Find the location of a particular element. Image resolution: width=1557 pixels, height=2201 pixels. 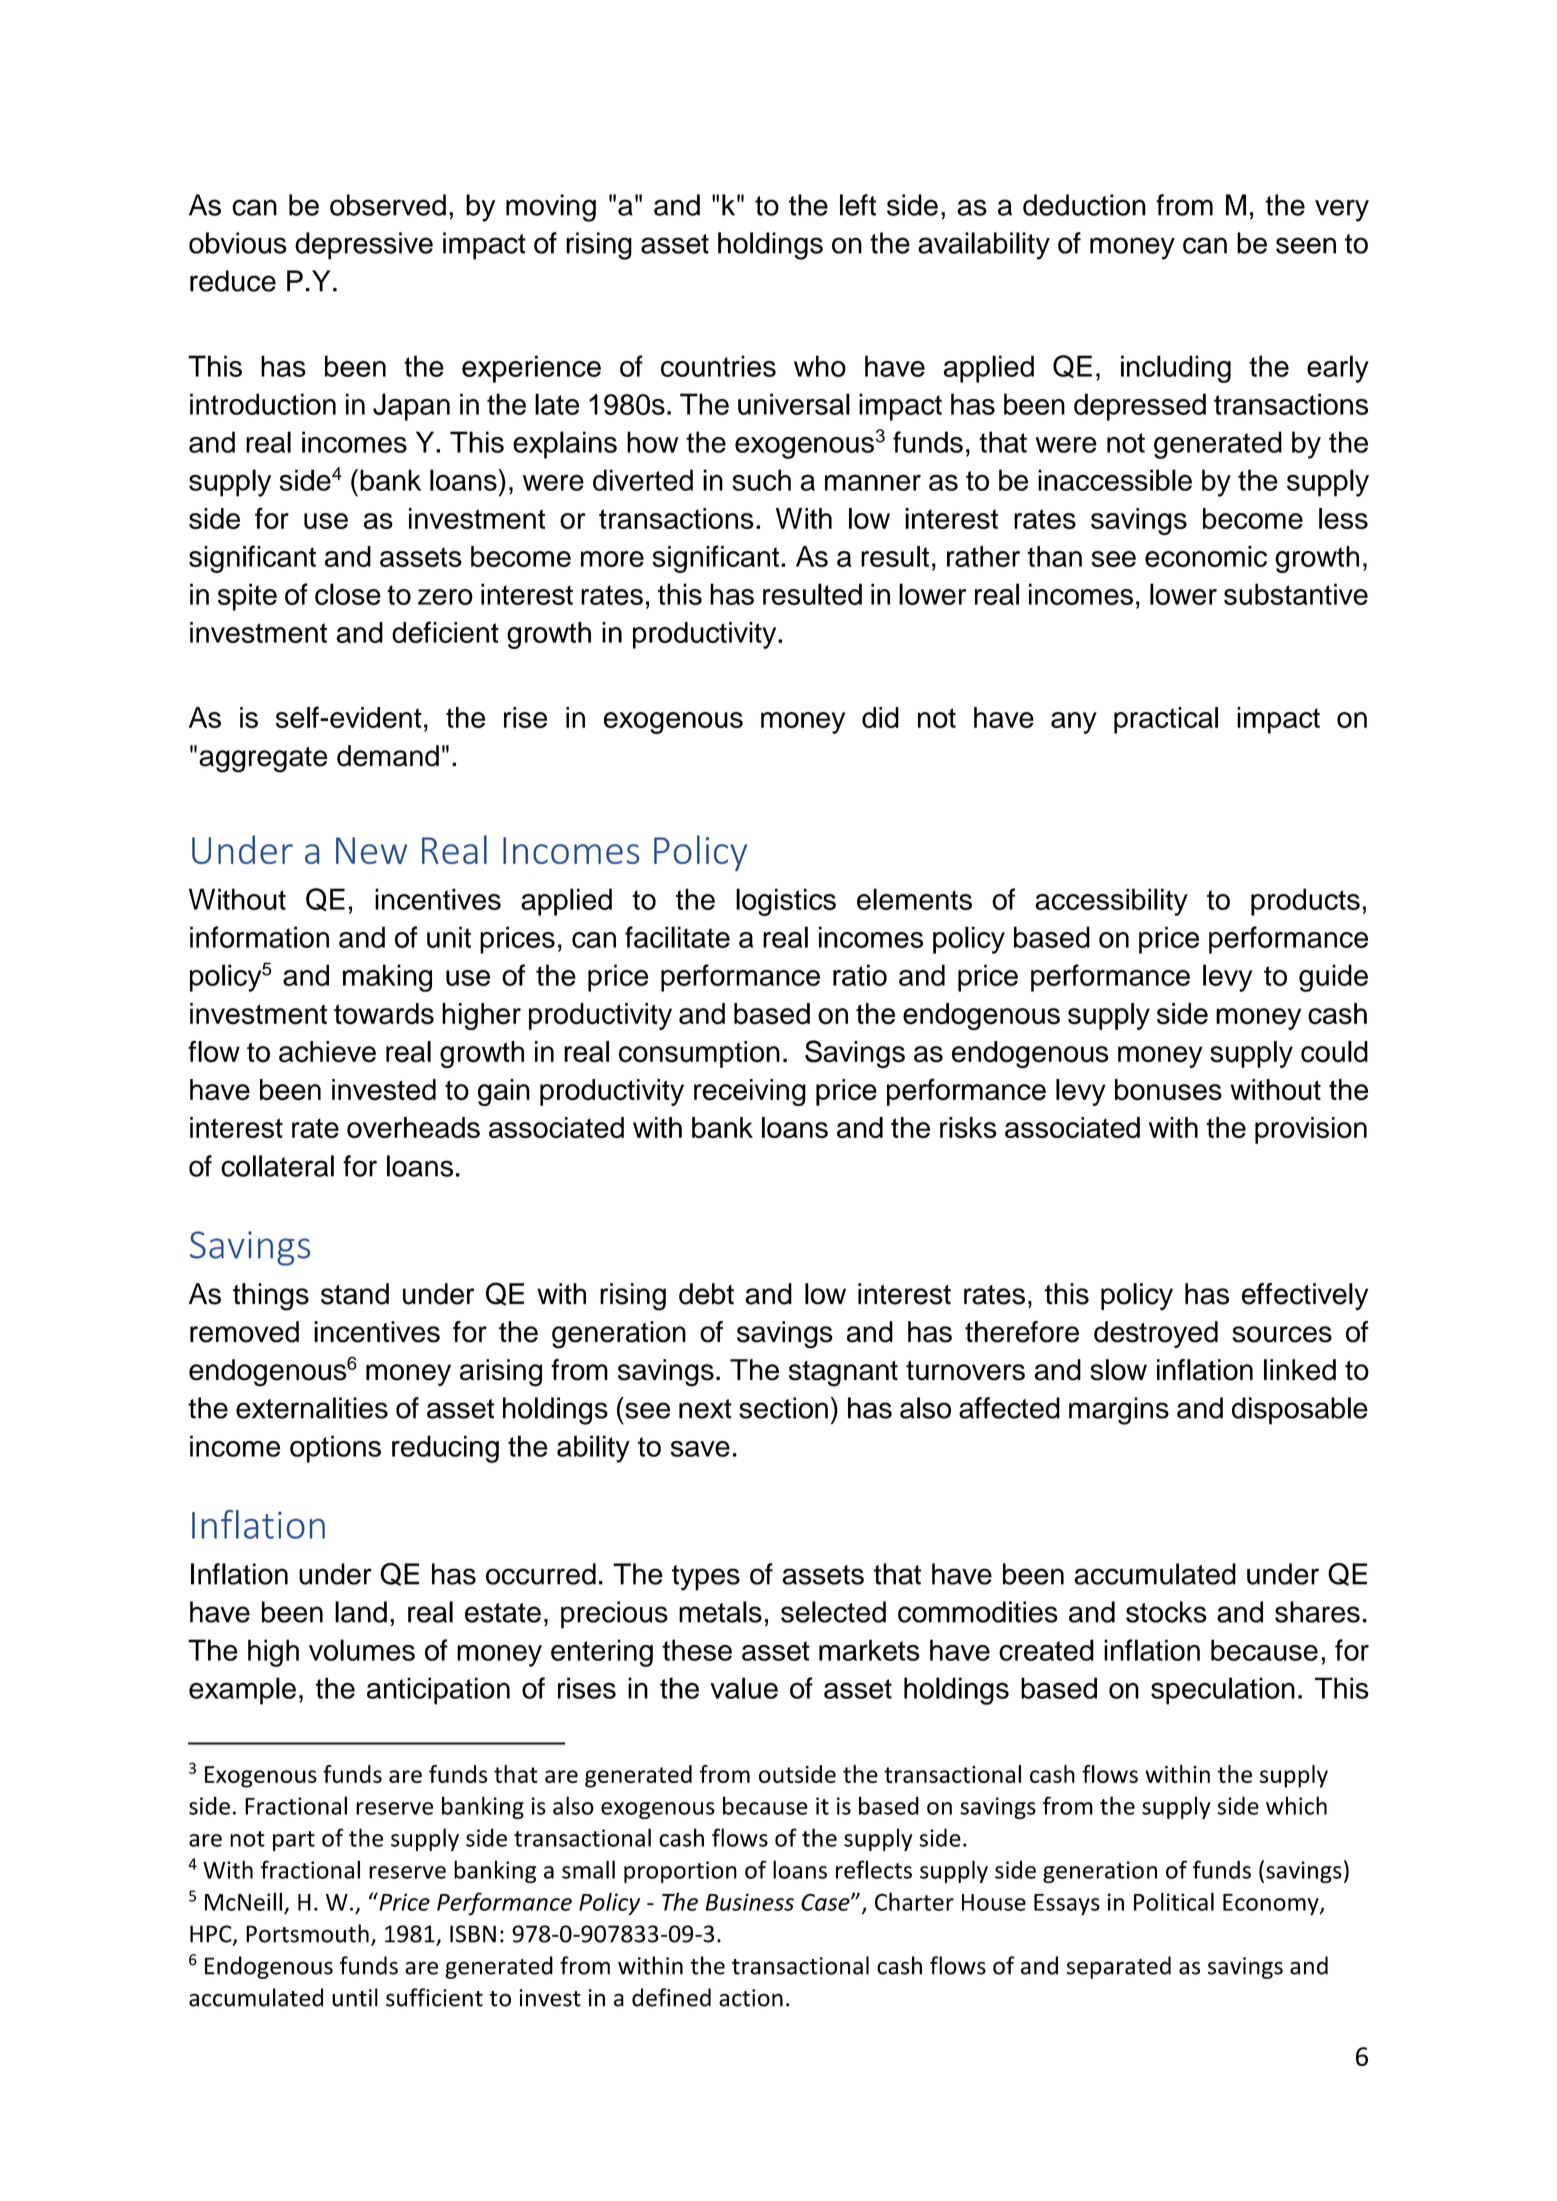

Political is located at coordinates (1174, 1901).
